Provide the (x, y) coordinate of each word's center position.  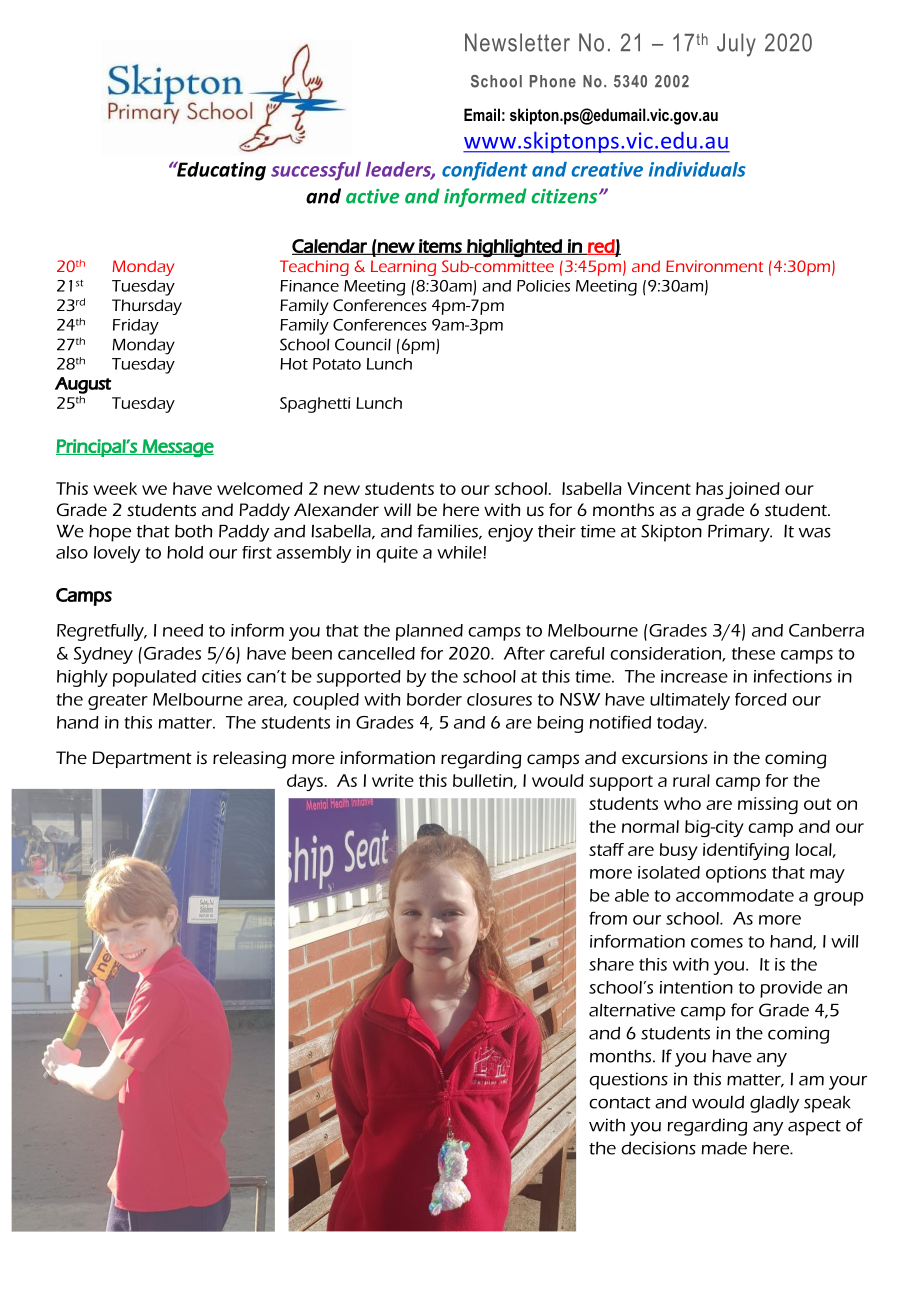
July (736, 45)
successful (316, 171)
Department (142, 759)
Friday (136, 327)
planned (429, 632)
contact (620, 1103)
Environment (714, 266)
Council (363, 344)
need (183, 630)
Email (482, 114)
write (393, 780)
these (753, 653)
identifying (746, 851)
